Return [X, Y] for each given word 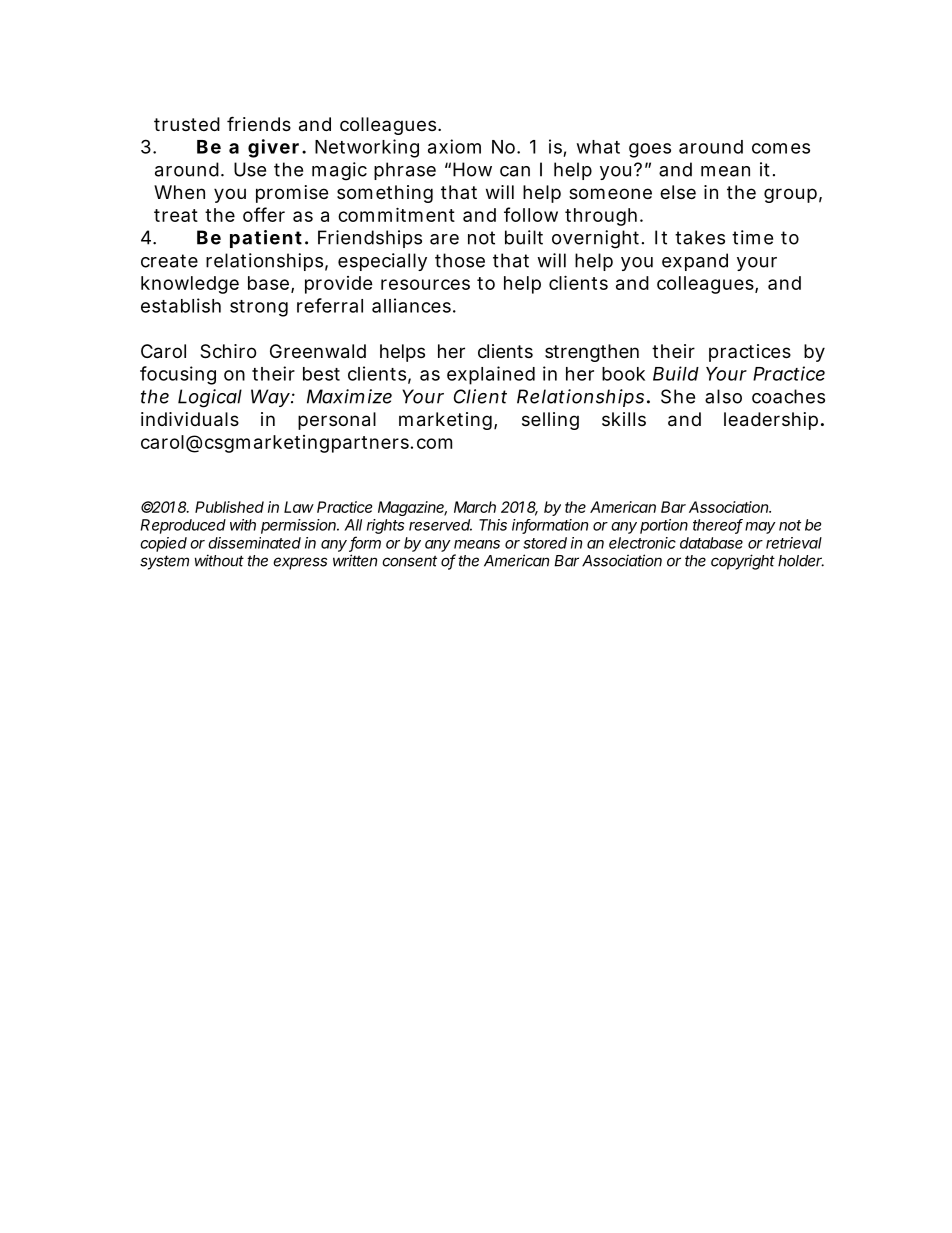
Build [676, 373]
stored [545, 543]
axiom [454, 146]
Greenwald [318, 351]
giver [273, 148]
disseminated [254, 543]
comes [781, 148]
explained [491, 375]
